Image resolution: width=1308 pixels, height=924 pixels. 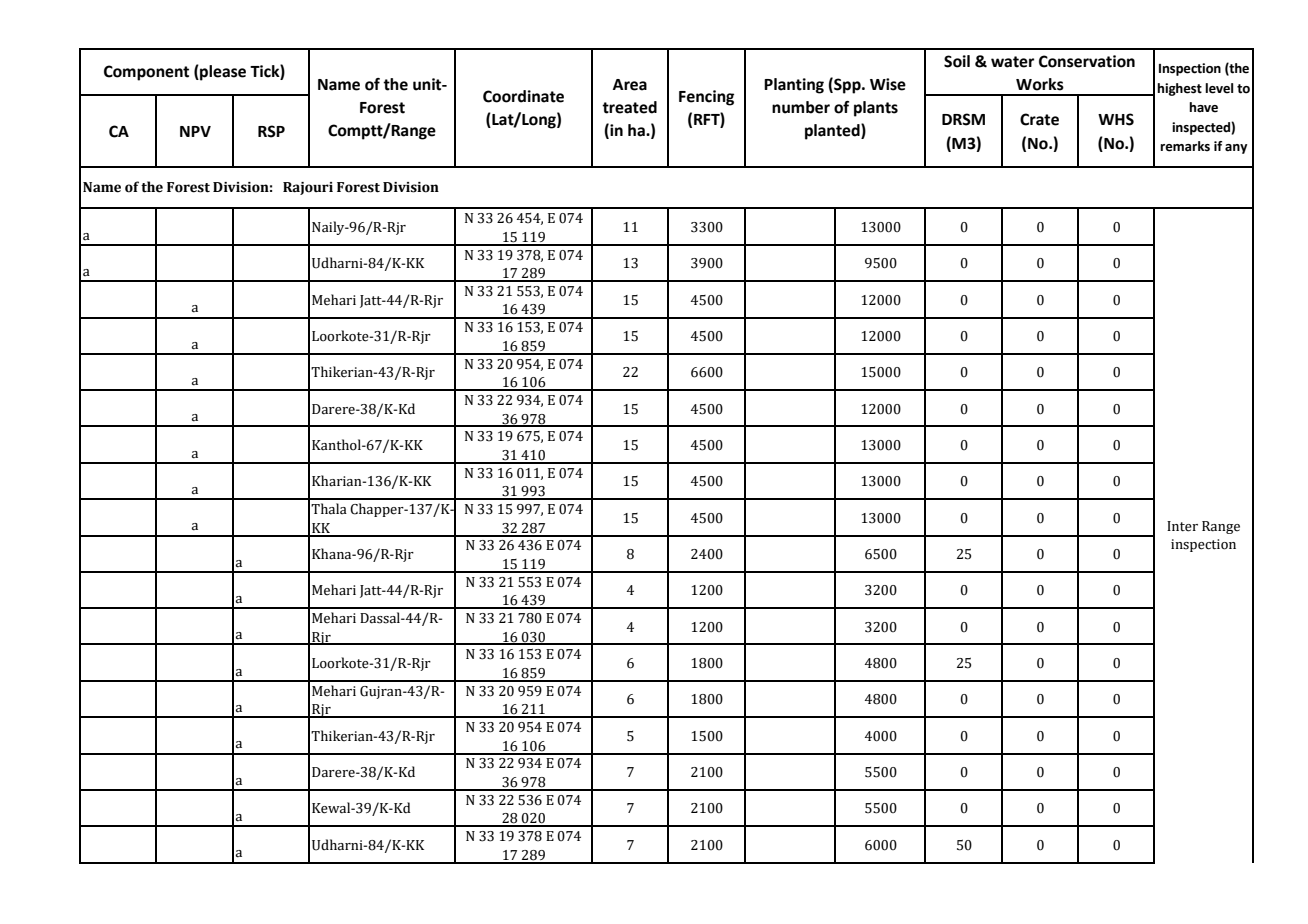 I want to click on WHS, so click(x=1116, y=119).
